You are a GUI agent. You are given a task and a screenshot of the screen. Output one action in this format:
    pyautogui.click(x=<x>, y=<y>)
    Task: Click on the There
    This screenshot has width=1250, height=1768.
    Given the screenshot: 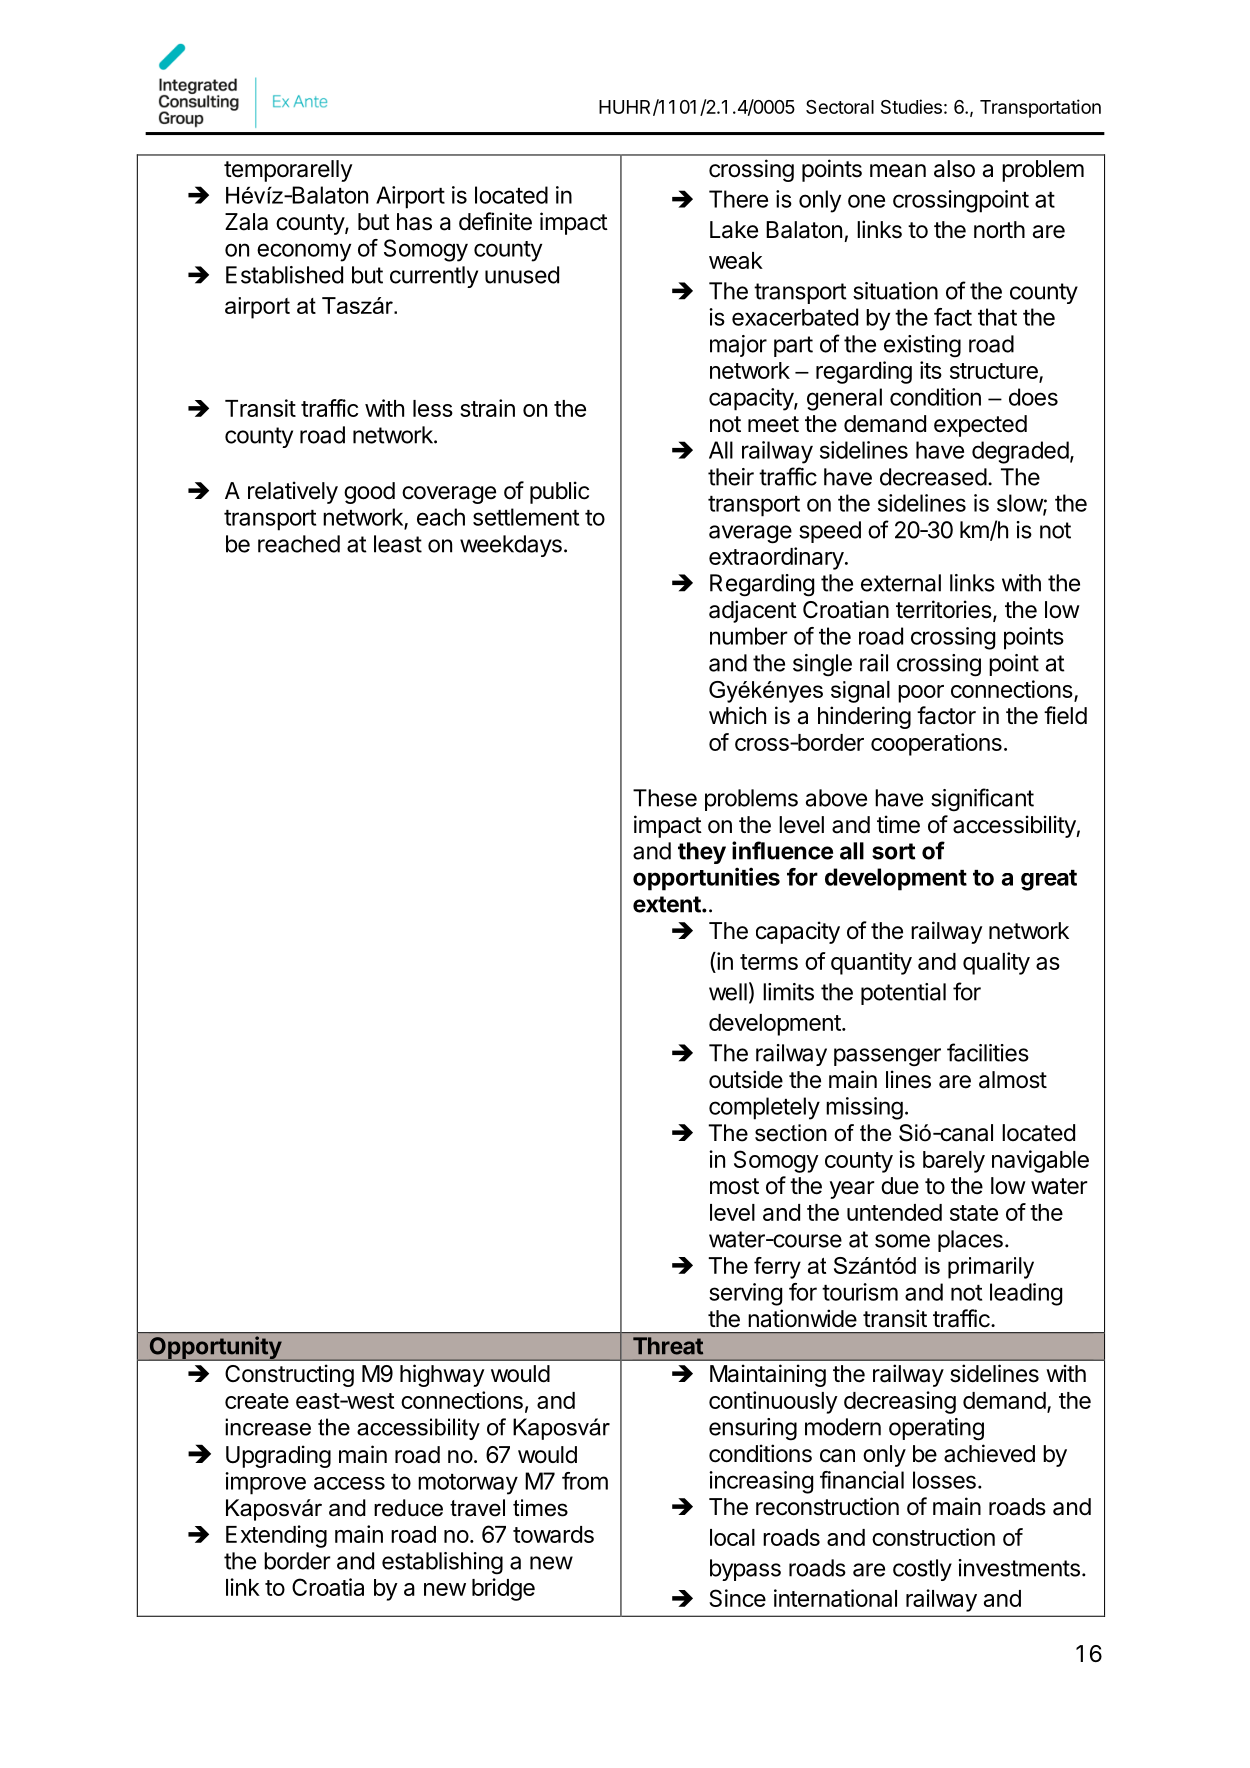 What is the action you would take?
    pyautogui.click(x=738, y=199)
